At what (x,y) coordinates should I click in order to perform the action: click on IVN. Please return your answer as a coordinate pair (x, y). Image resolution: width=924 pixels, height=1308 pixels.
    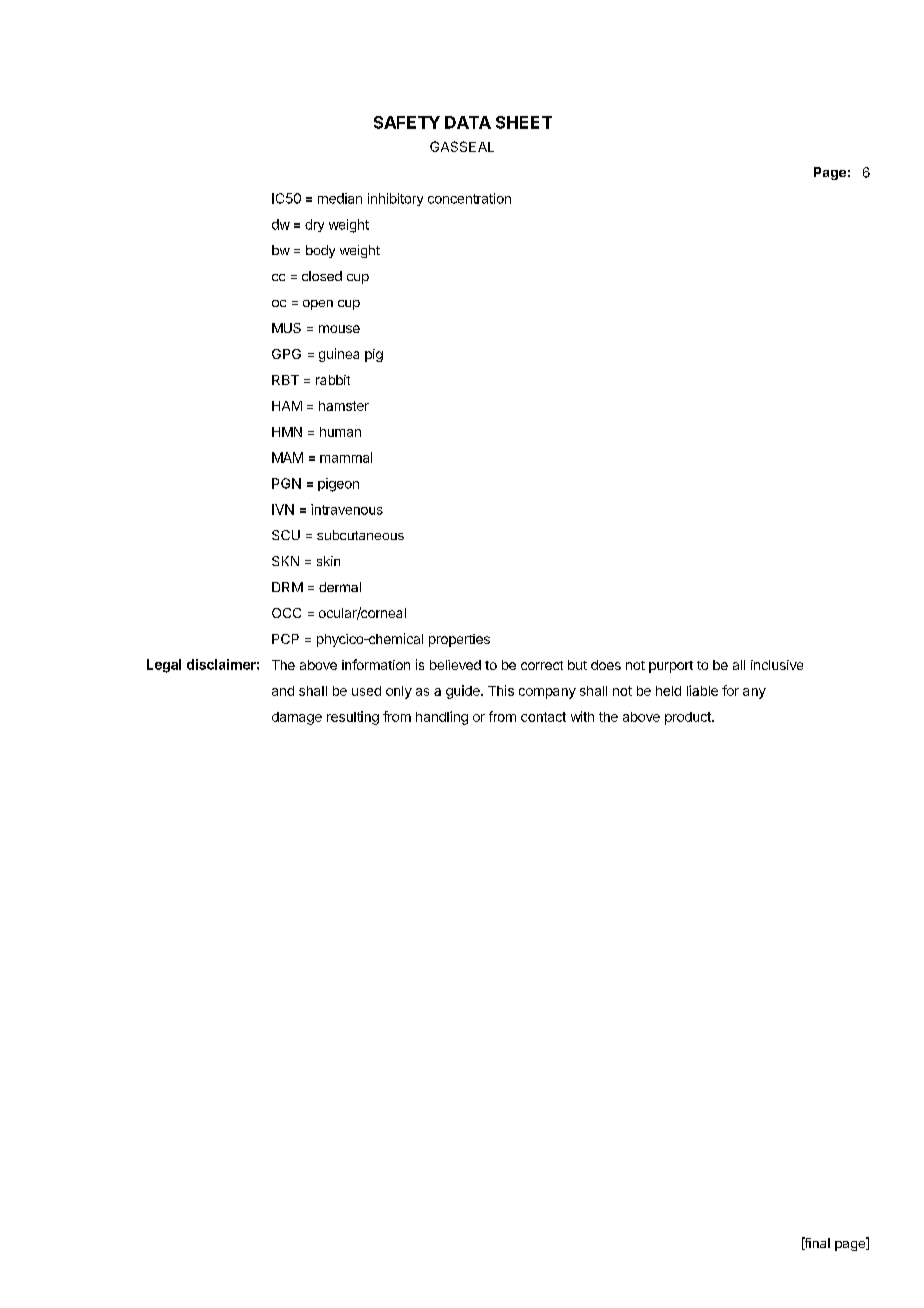
    Looking at the image, I should click on (283, 509).
